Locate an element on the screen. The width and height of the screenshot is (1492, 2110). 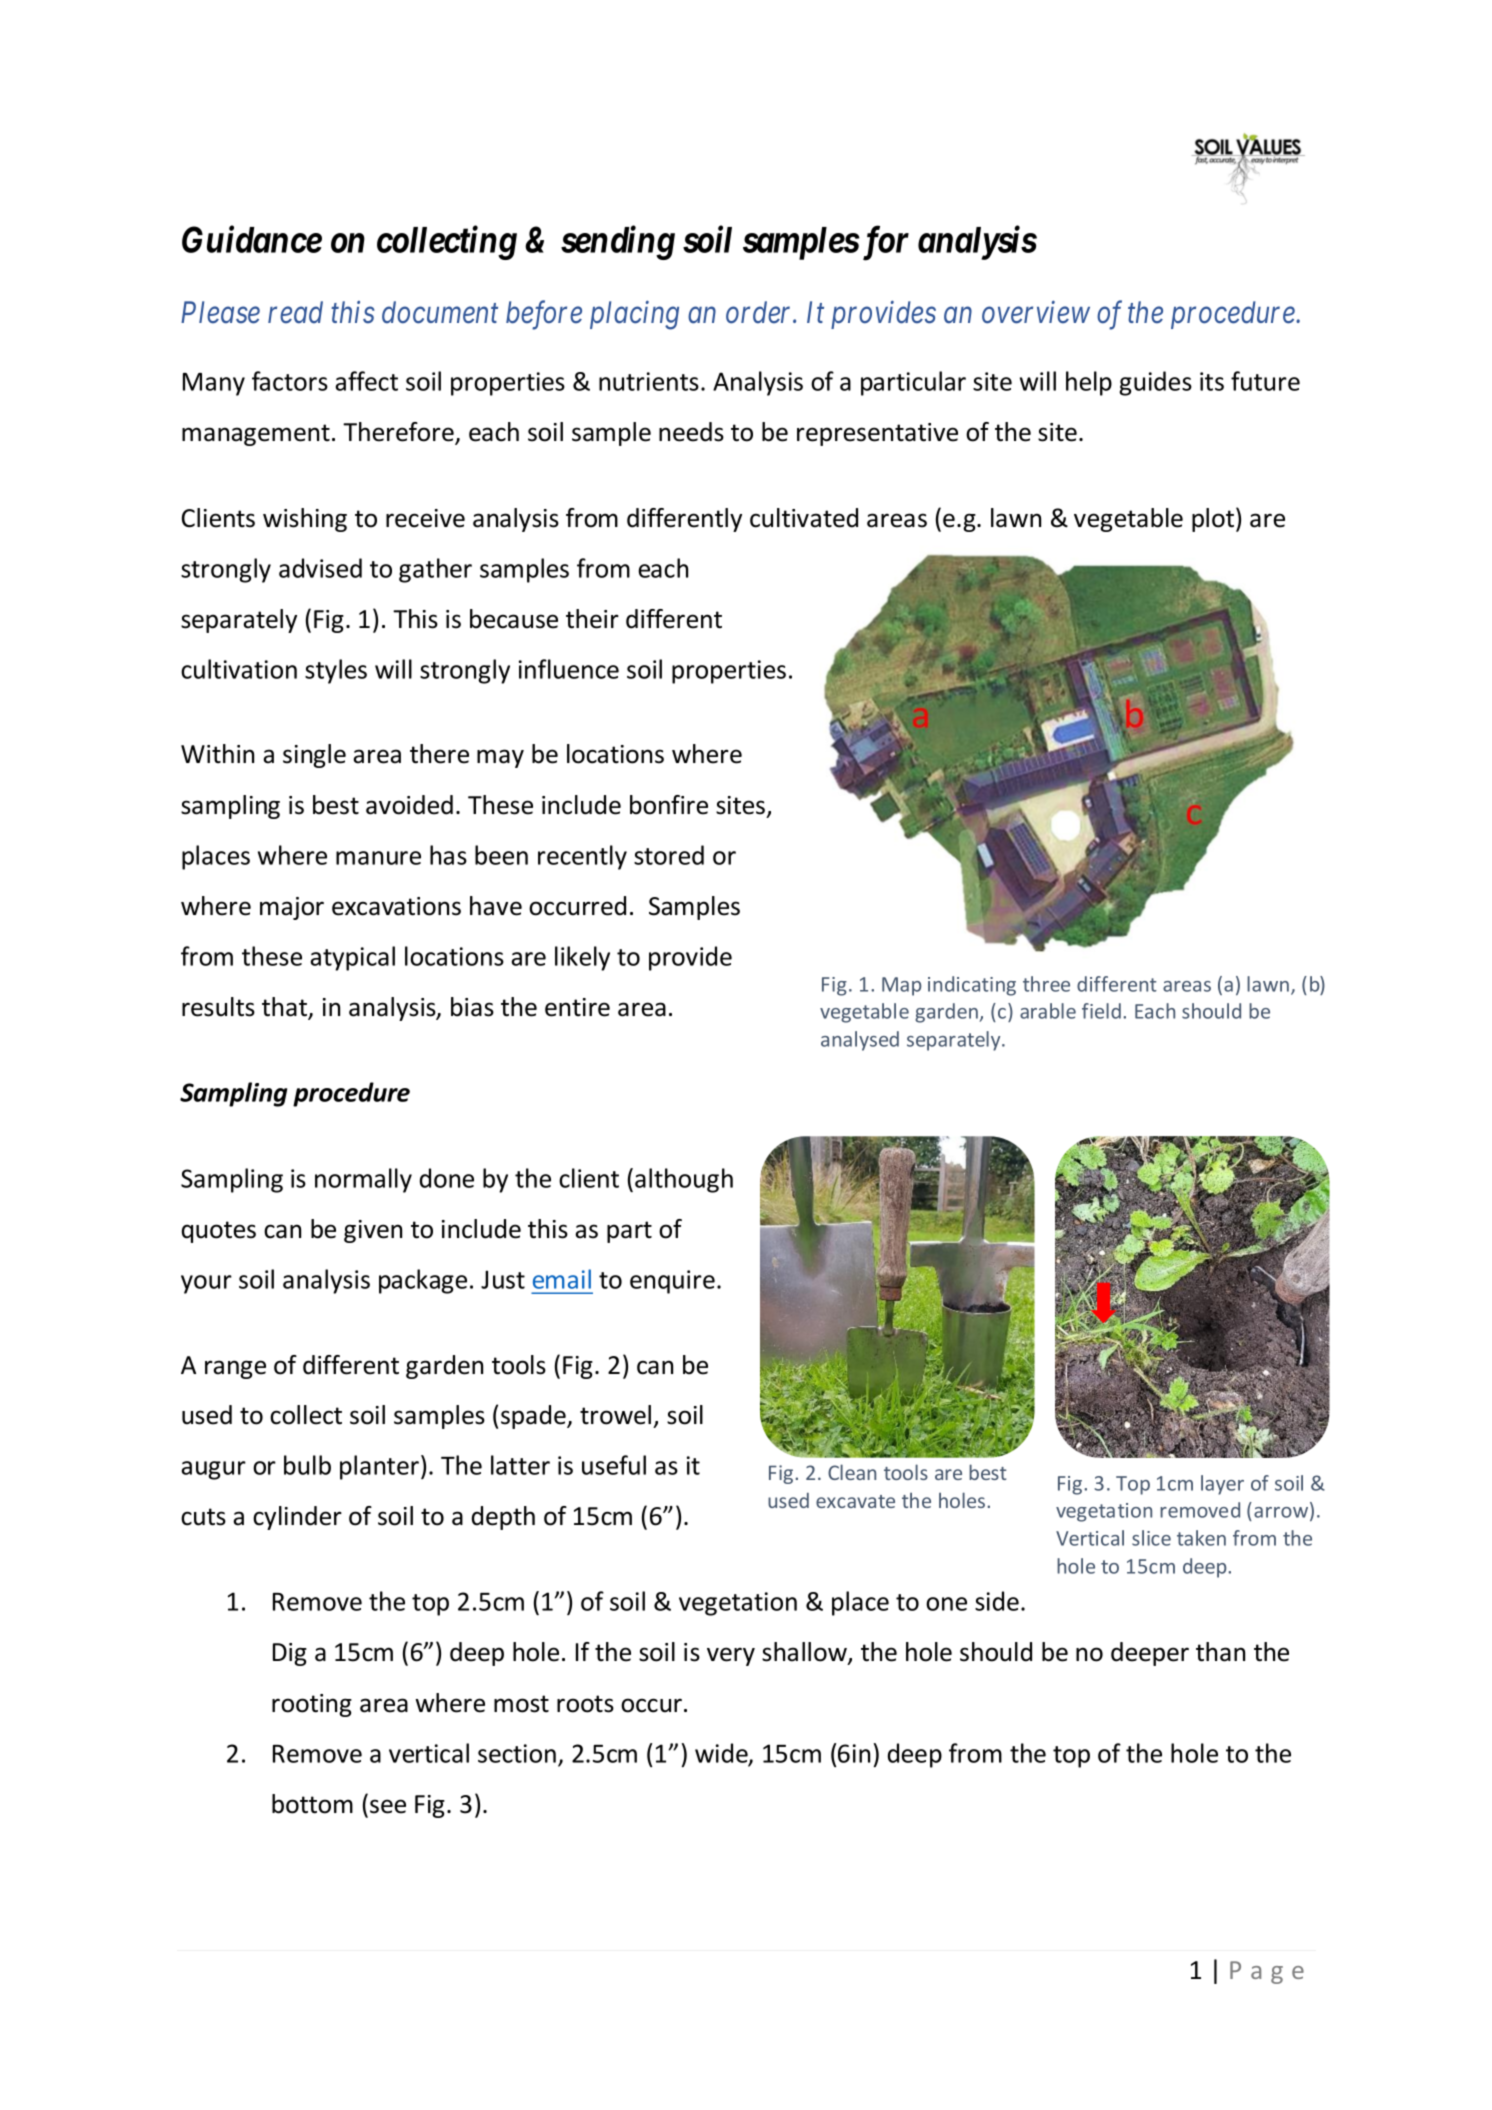
bonfire is located at coordinates (669, 805).
